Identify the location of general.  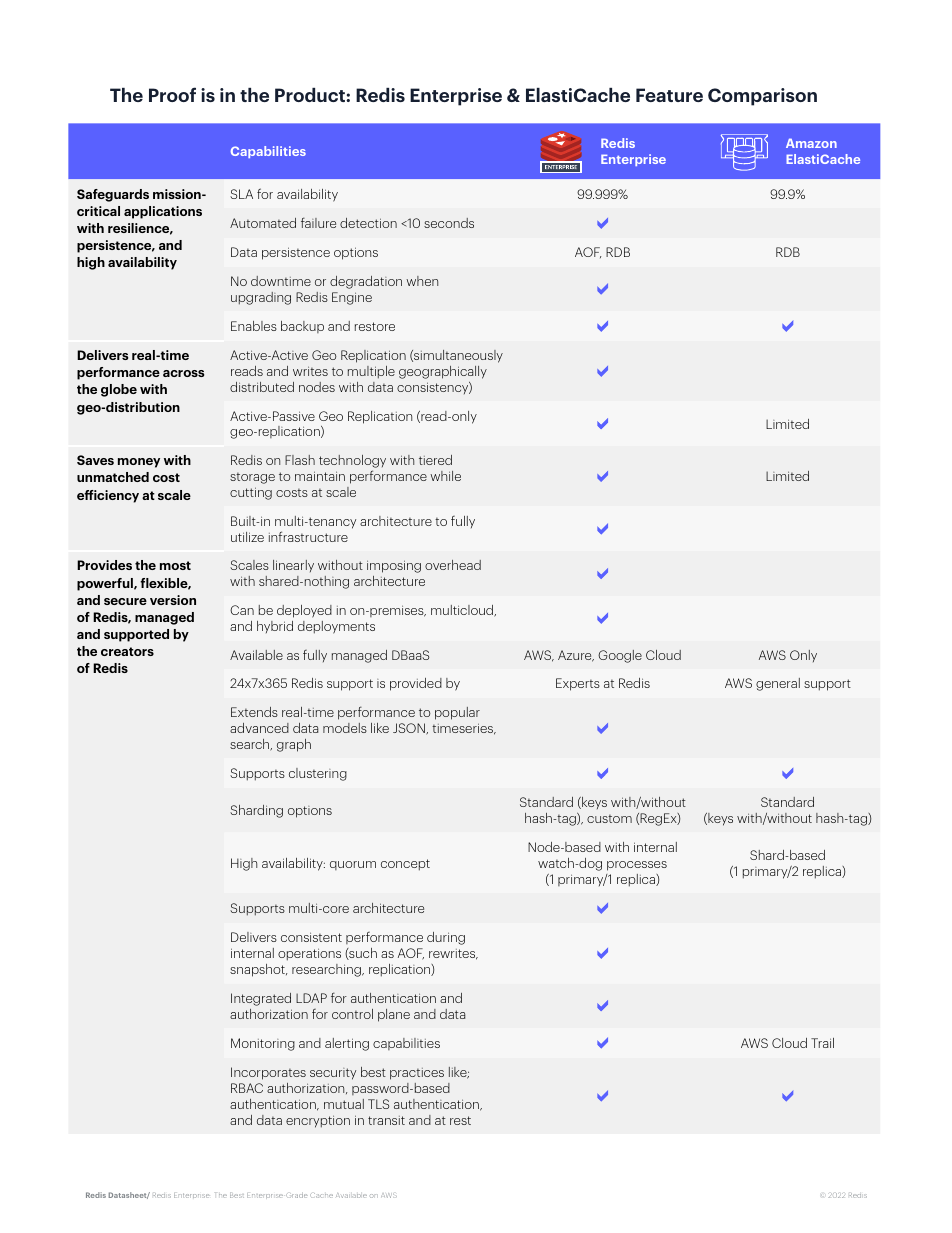
(778, 684).
